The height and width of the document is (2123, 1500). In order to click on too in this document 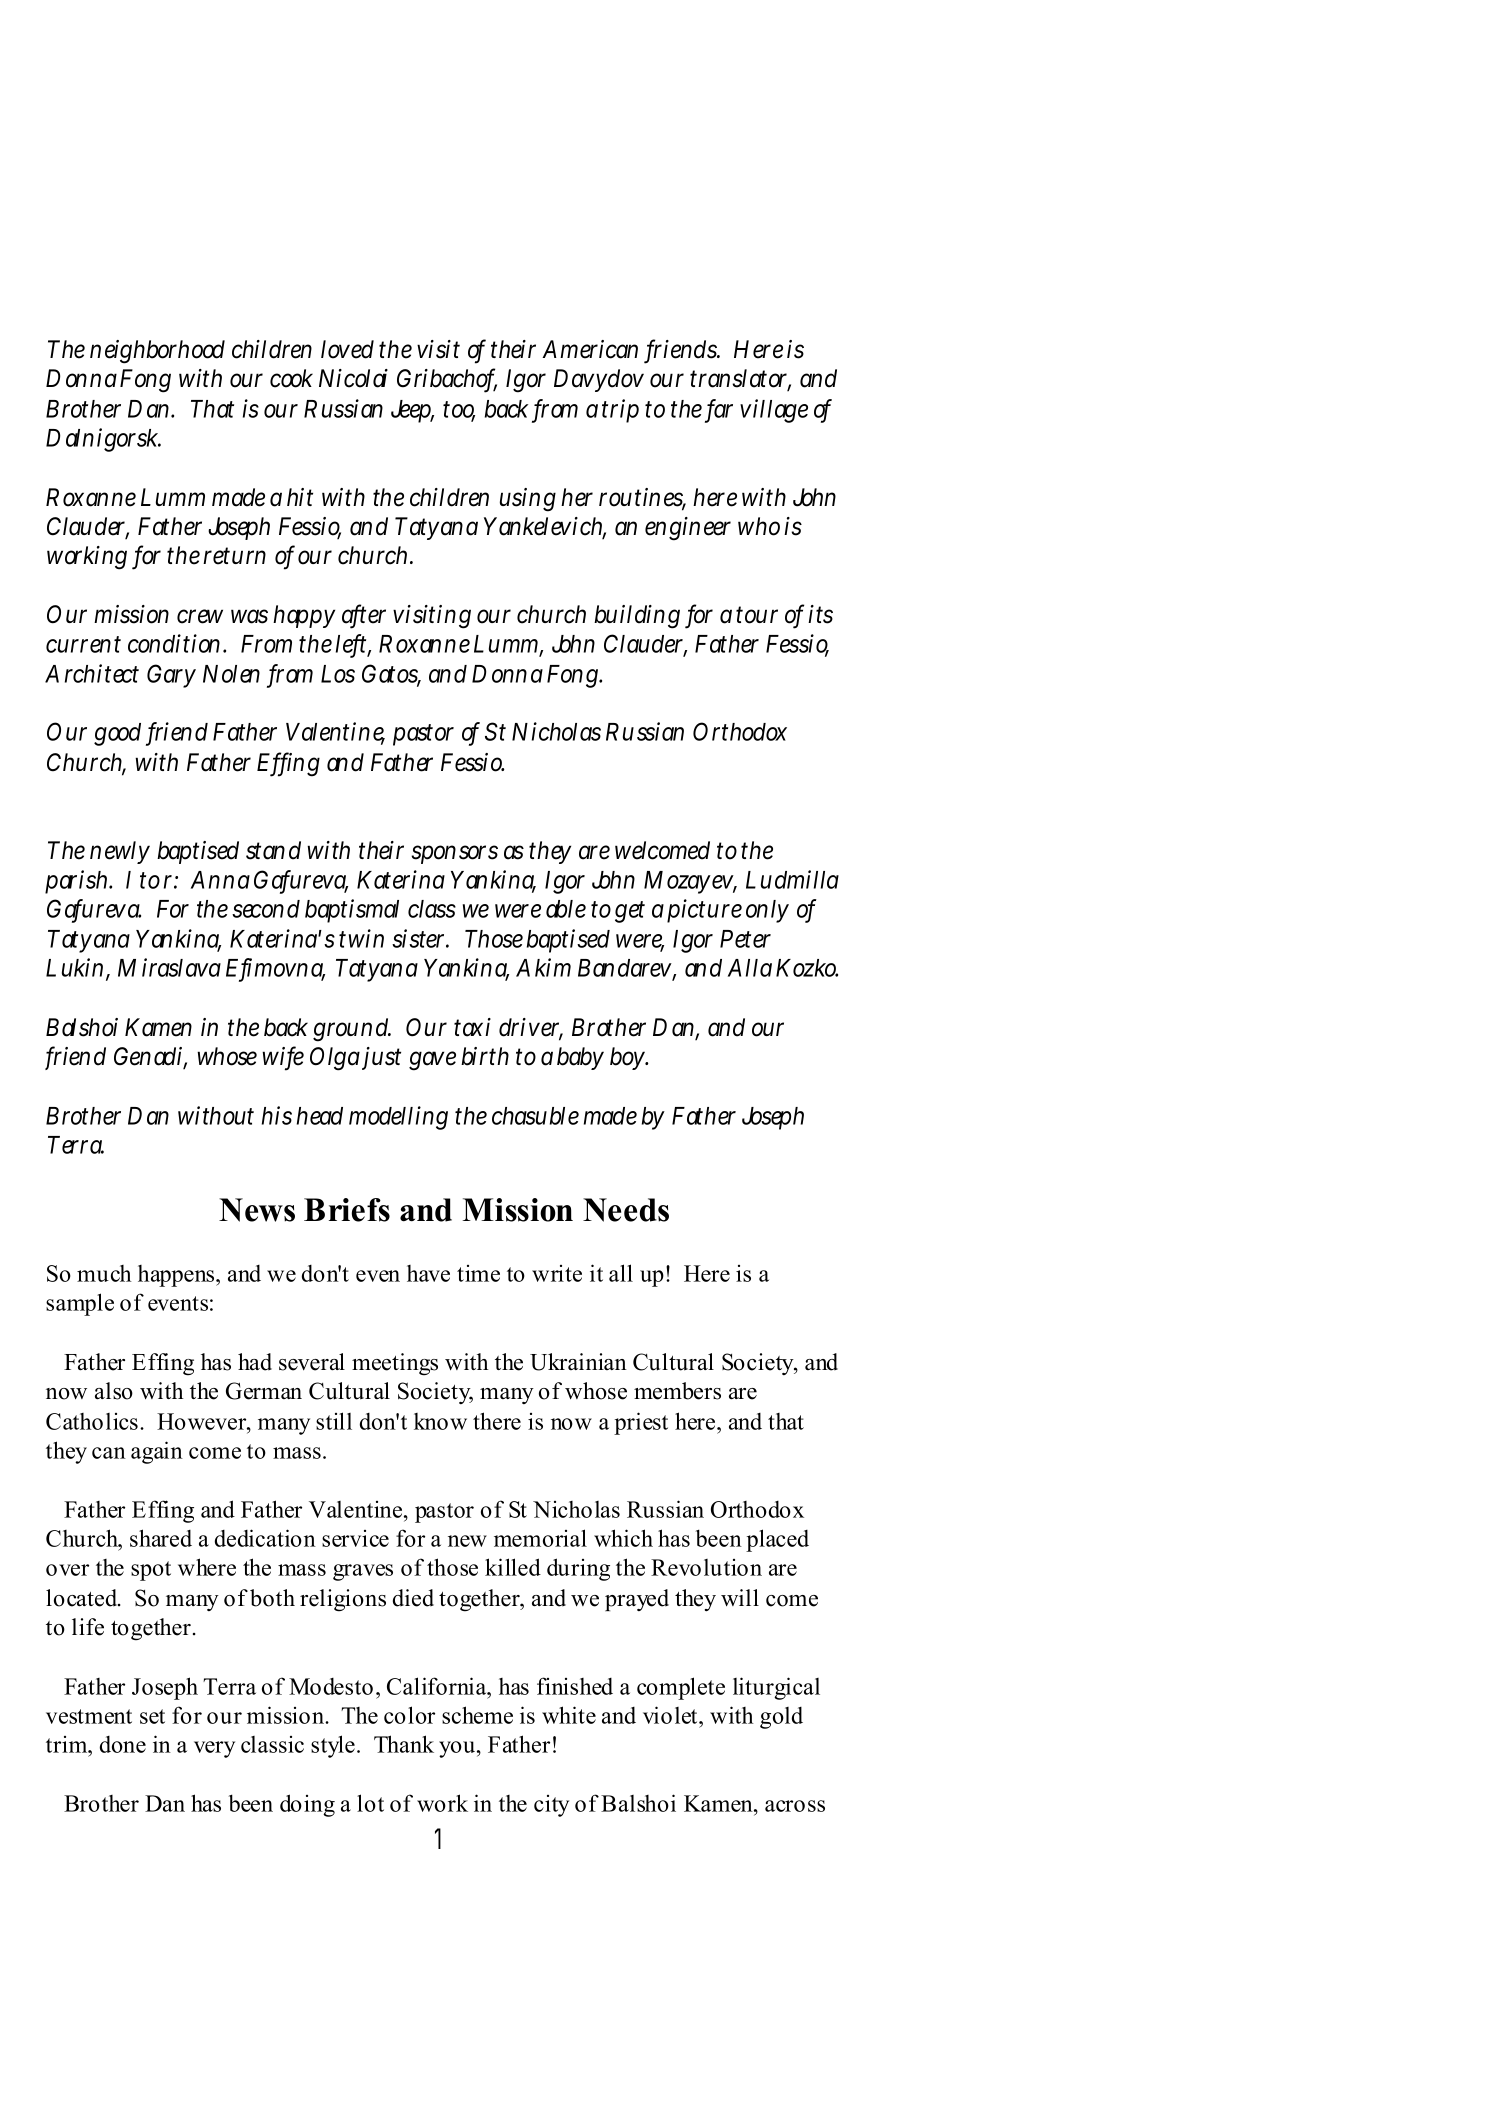, I will do `click(459, 411)`.
